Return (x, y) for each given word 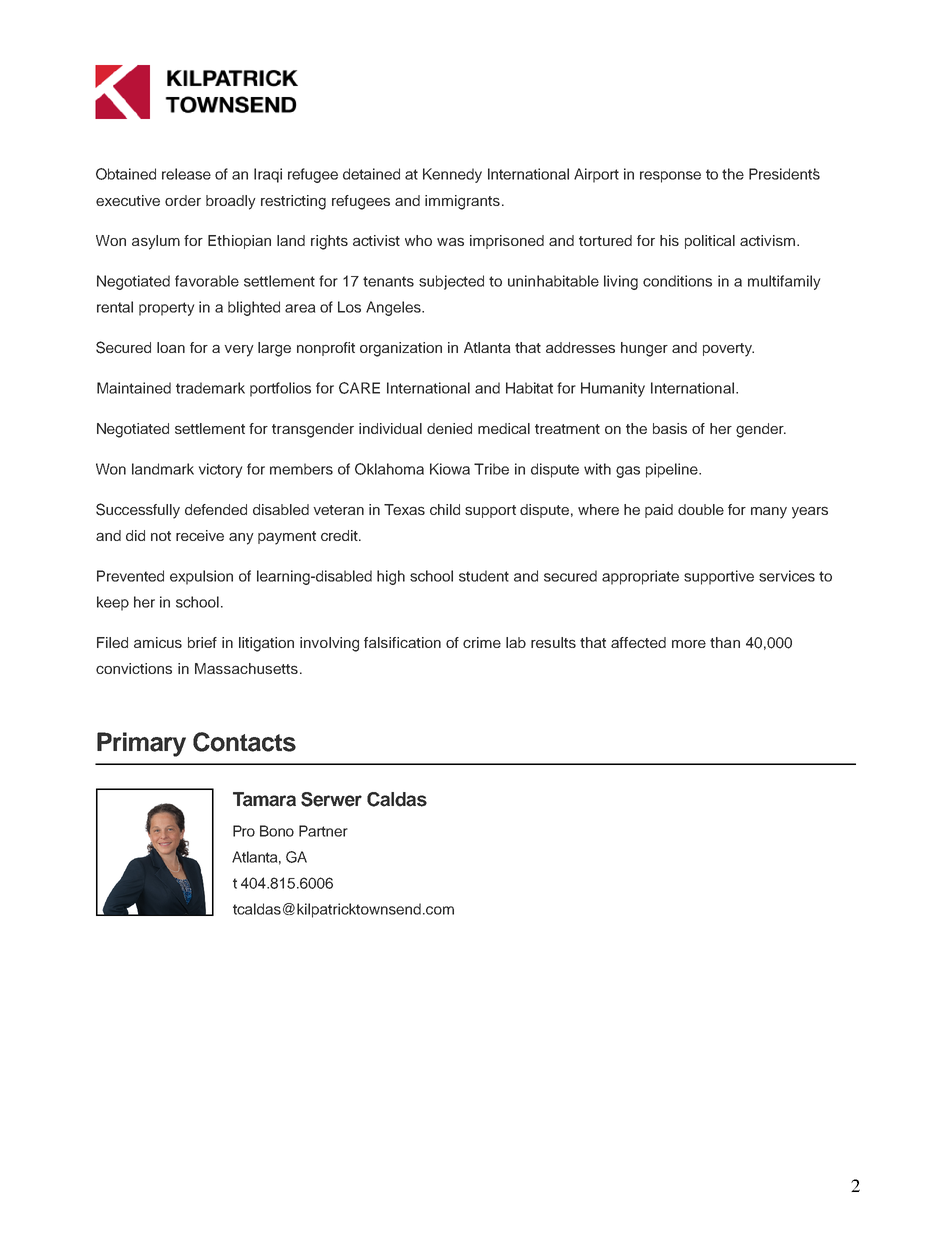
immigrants (462, 202)
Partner (323, 831)
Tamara (264, 799)
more (689, 644)
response (670, 177)
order (183, 200)
